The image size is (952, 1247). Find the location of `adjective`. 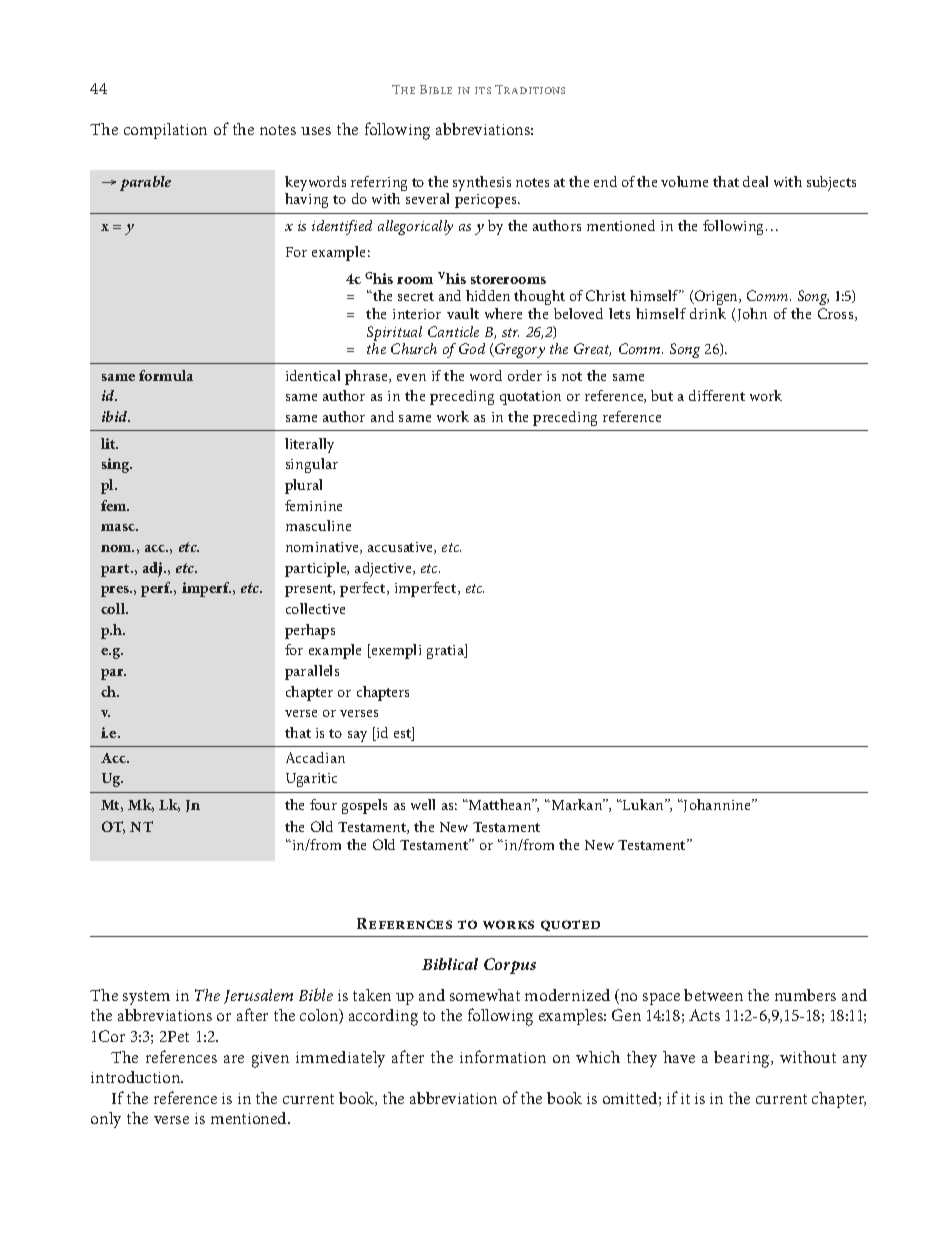

adjective is located at coordinates (384, 569).
